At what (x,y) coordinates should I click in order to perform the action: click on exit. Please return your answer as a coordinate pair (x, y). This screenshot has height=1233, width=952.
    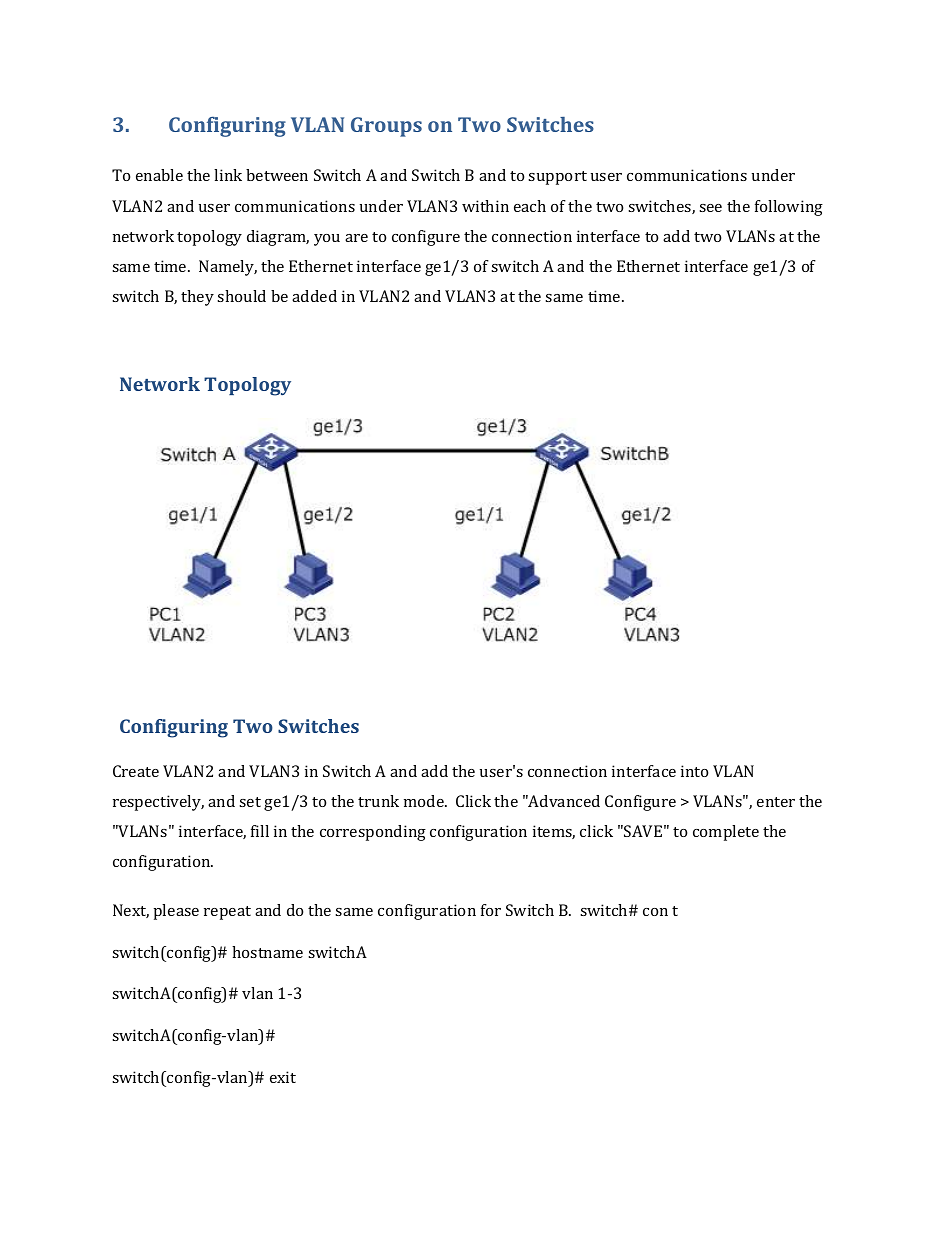
    Looking at the image, I should click on (283, 1077).
